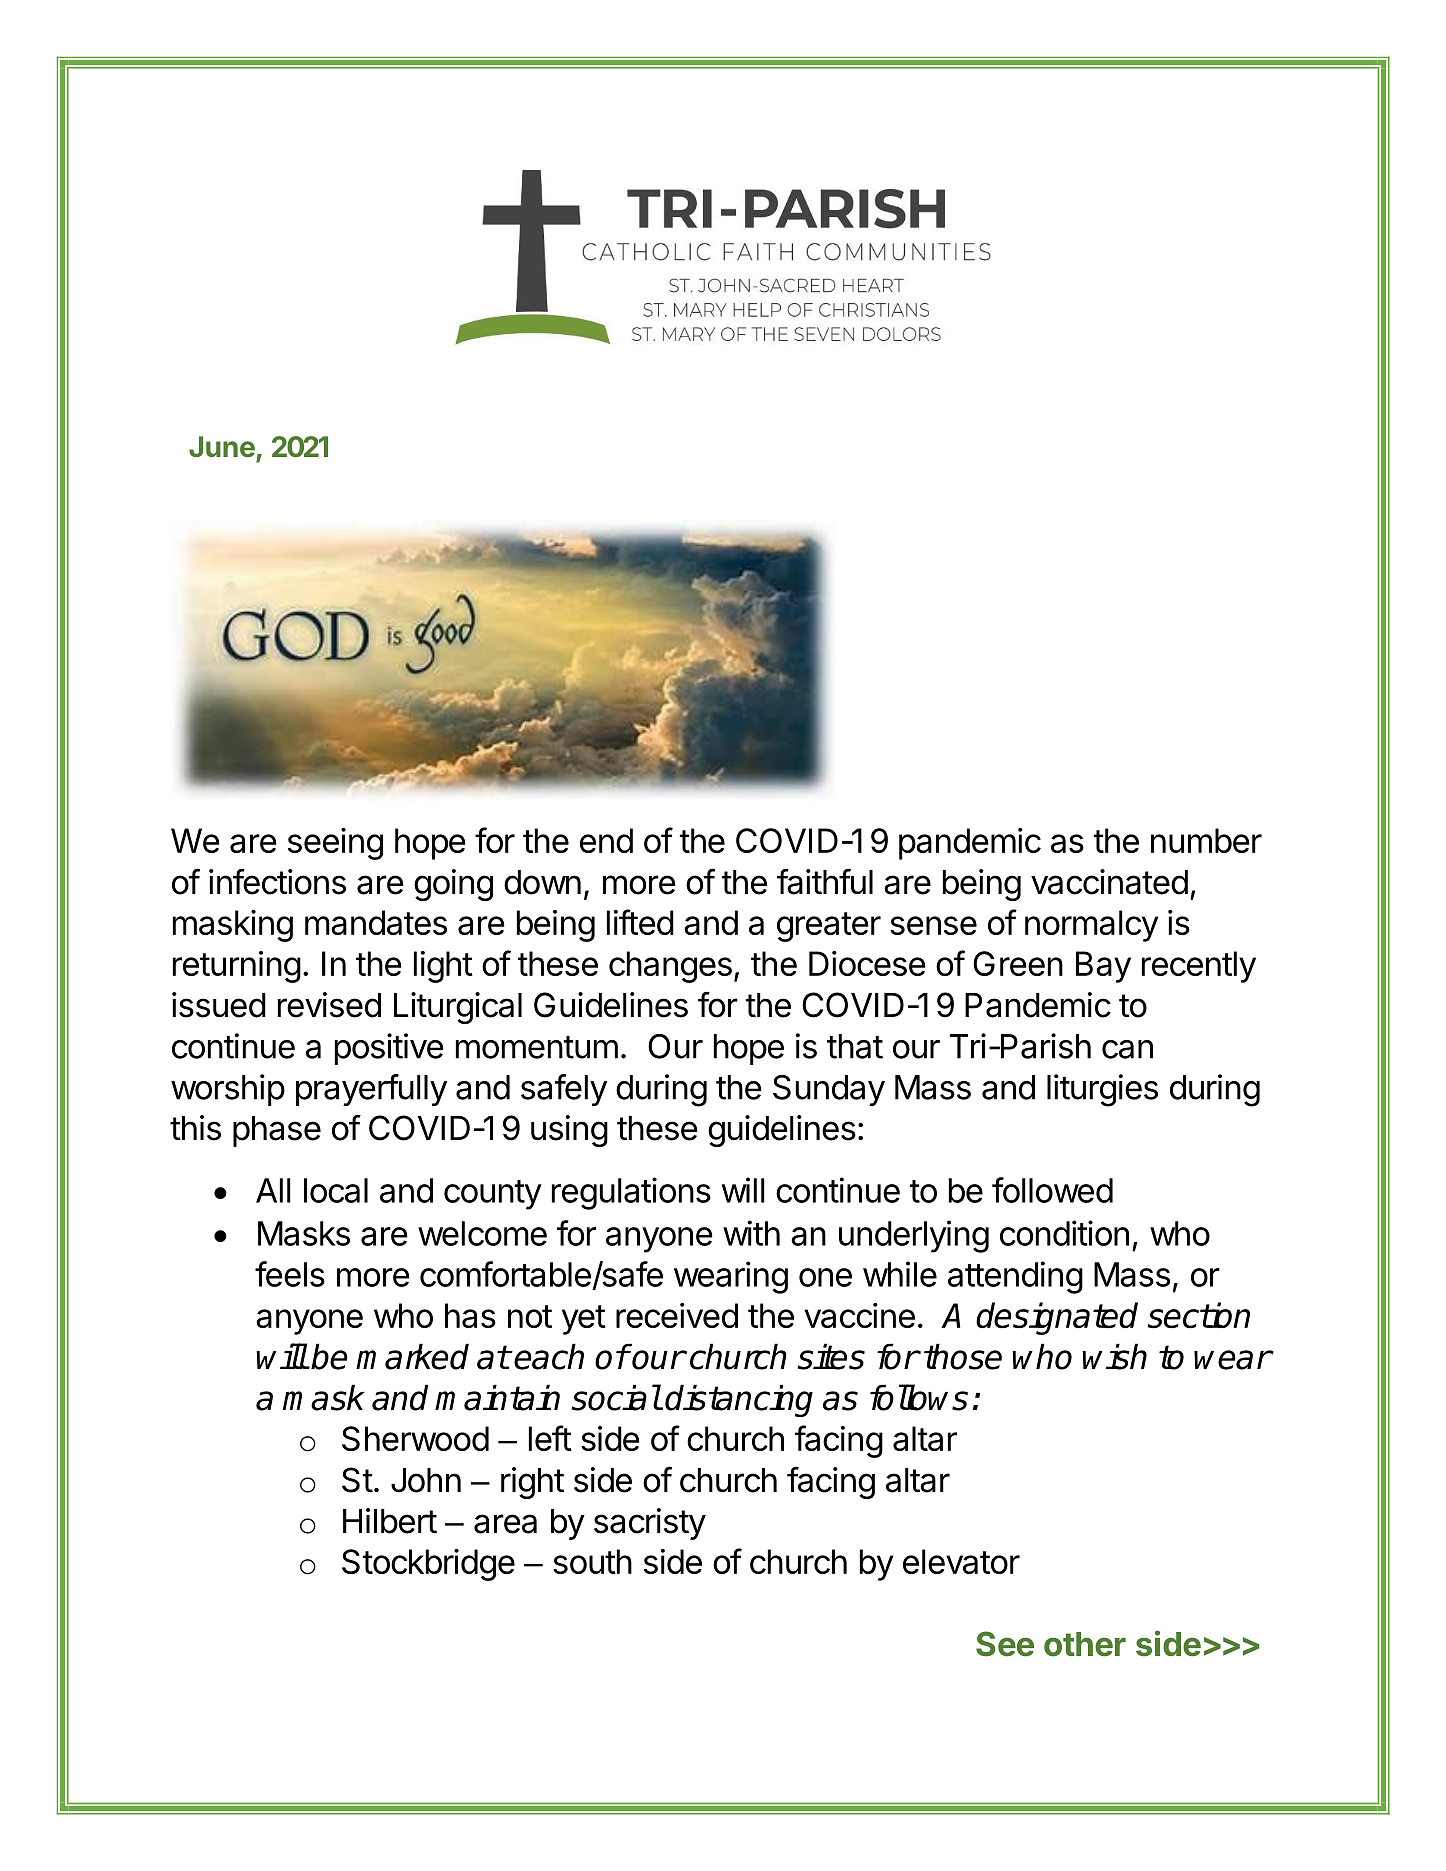 This screenshot has width=1446, height=1871. What do you see at coordinates (222, 446) in the screenshot?
I see `June` at bounding box center [222, 446].
